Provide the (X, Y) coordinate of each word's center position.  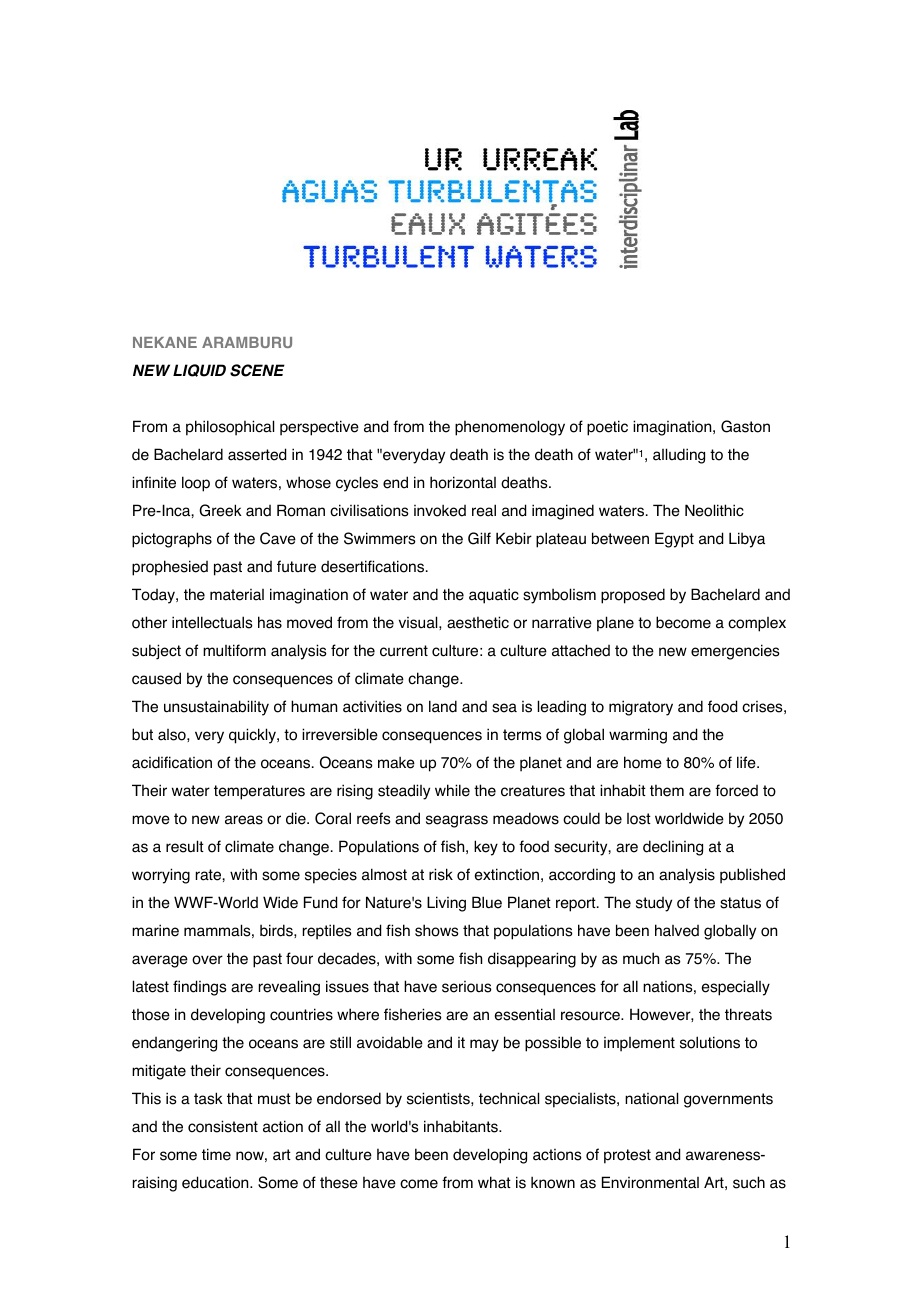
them (667, 790)
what (494, 1182)
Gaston (745, 426)
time (216, 1154)
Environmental (650, 1182)
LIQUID (199, 370)
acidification (172, 762)
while (452, 790)
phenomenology (510, 428)
